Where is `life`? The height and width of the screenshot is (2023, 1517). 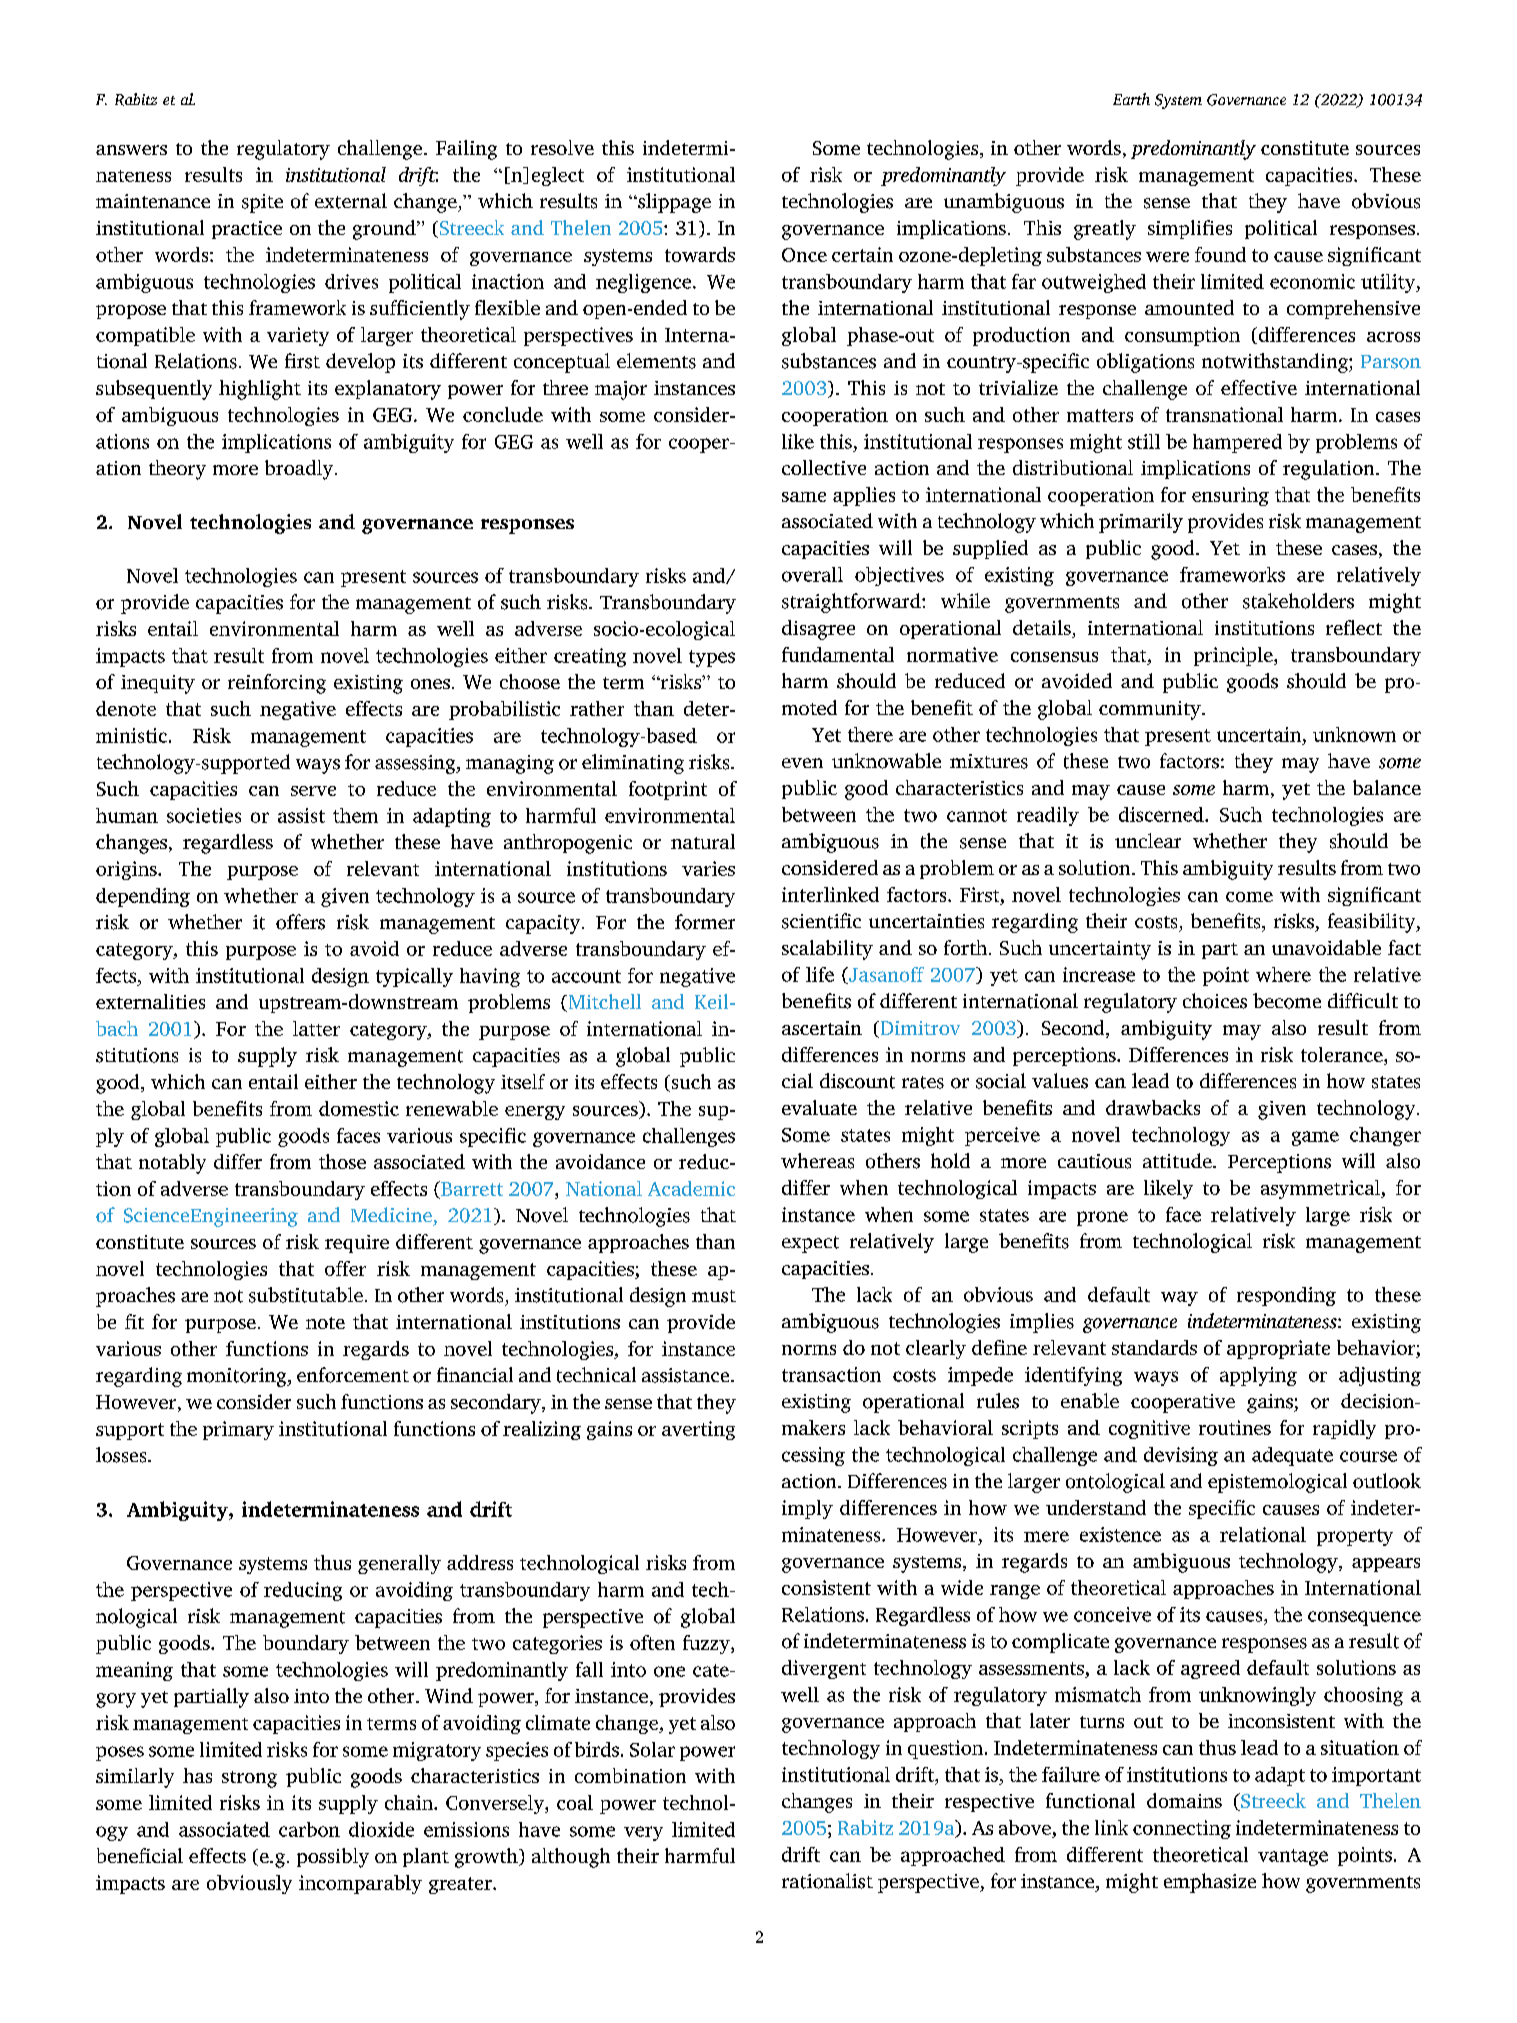
life is located at coordinates (820, 974).
